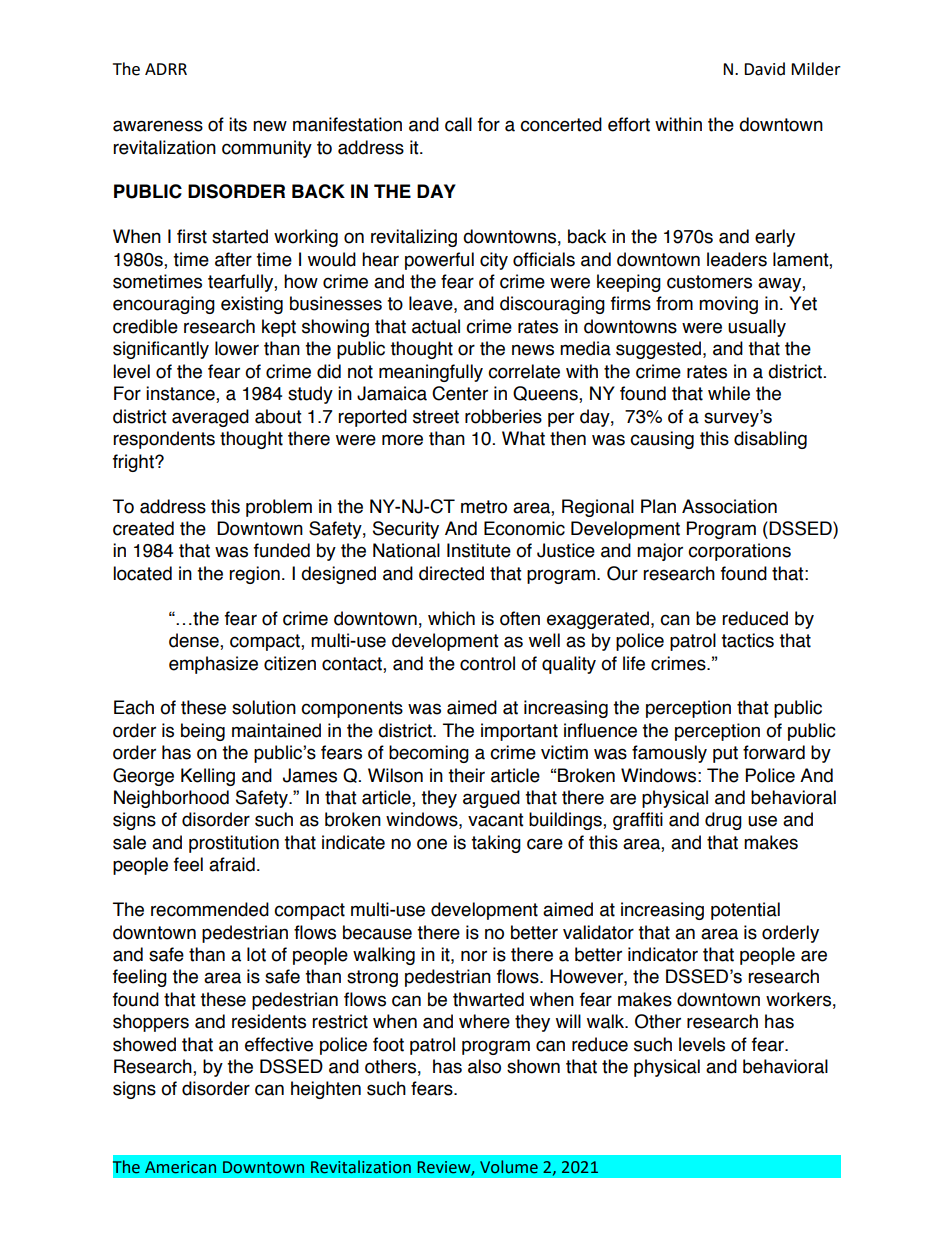 Image resolution: width=952 pixels, height=1233 pixels. What do you see at coordinates (195, 641) in the screenshot?
I see `dense` at bounding box center [195, 641].
